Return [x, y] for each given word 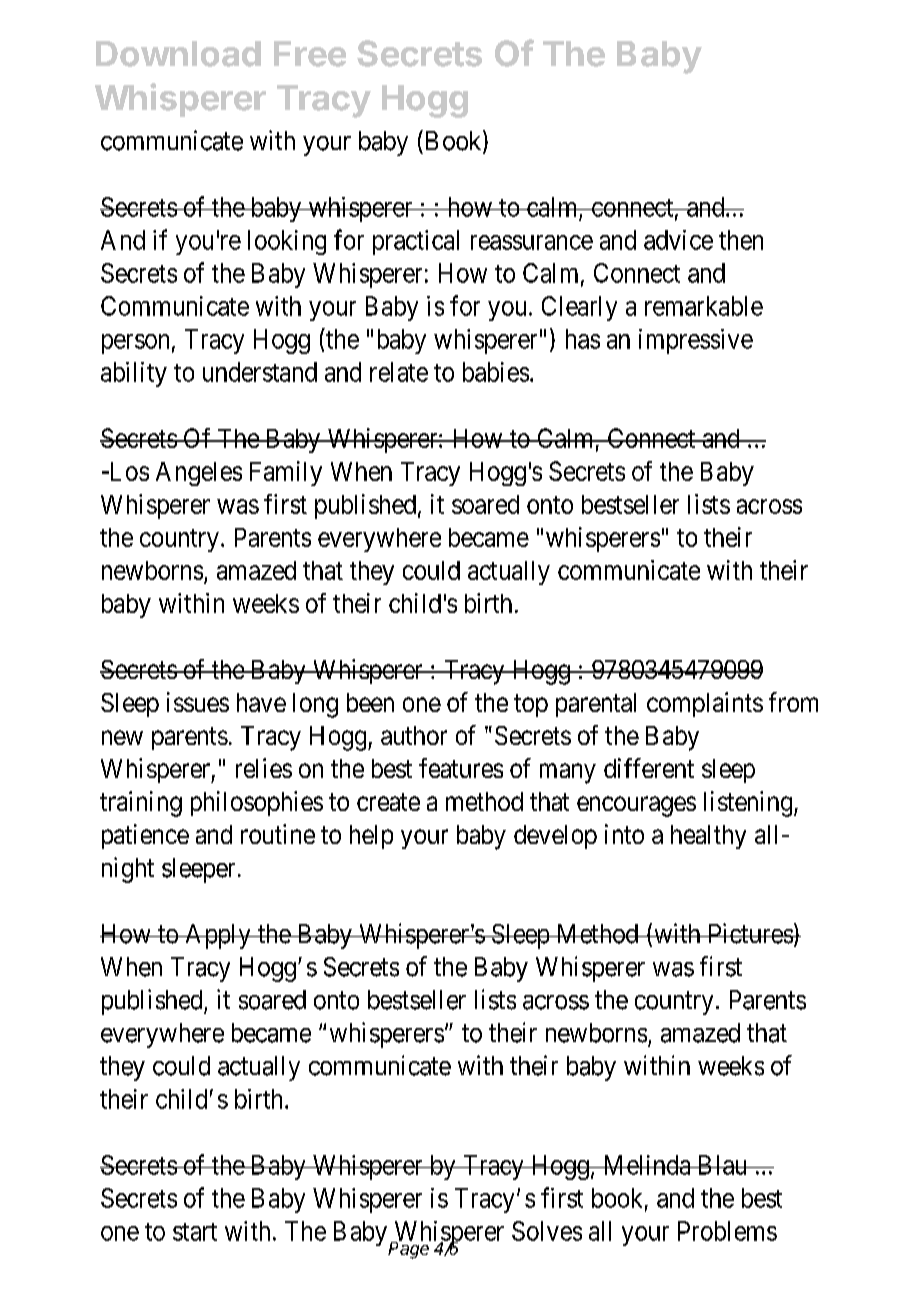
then [741, 240]
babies [496, 372]
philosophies [257, 803]
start [195, 1232]
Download [178, 54]
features [461, 768]
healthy [708, 837]
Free [310, 54]
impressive [696, 341]
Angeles [199, 474]
